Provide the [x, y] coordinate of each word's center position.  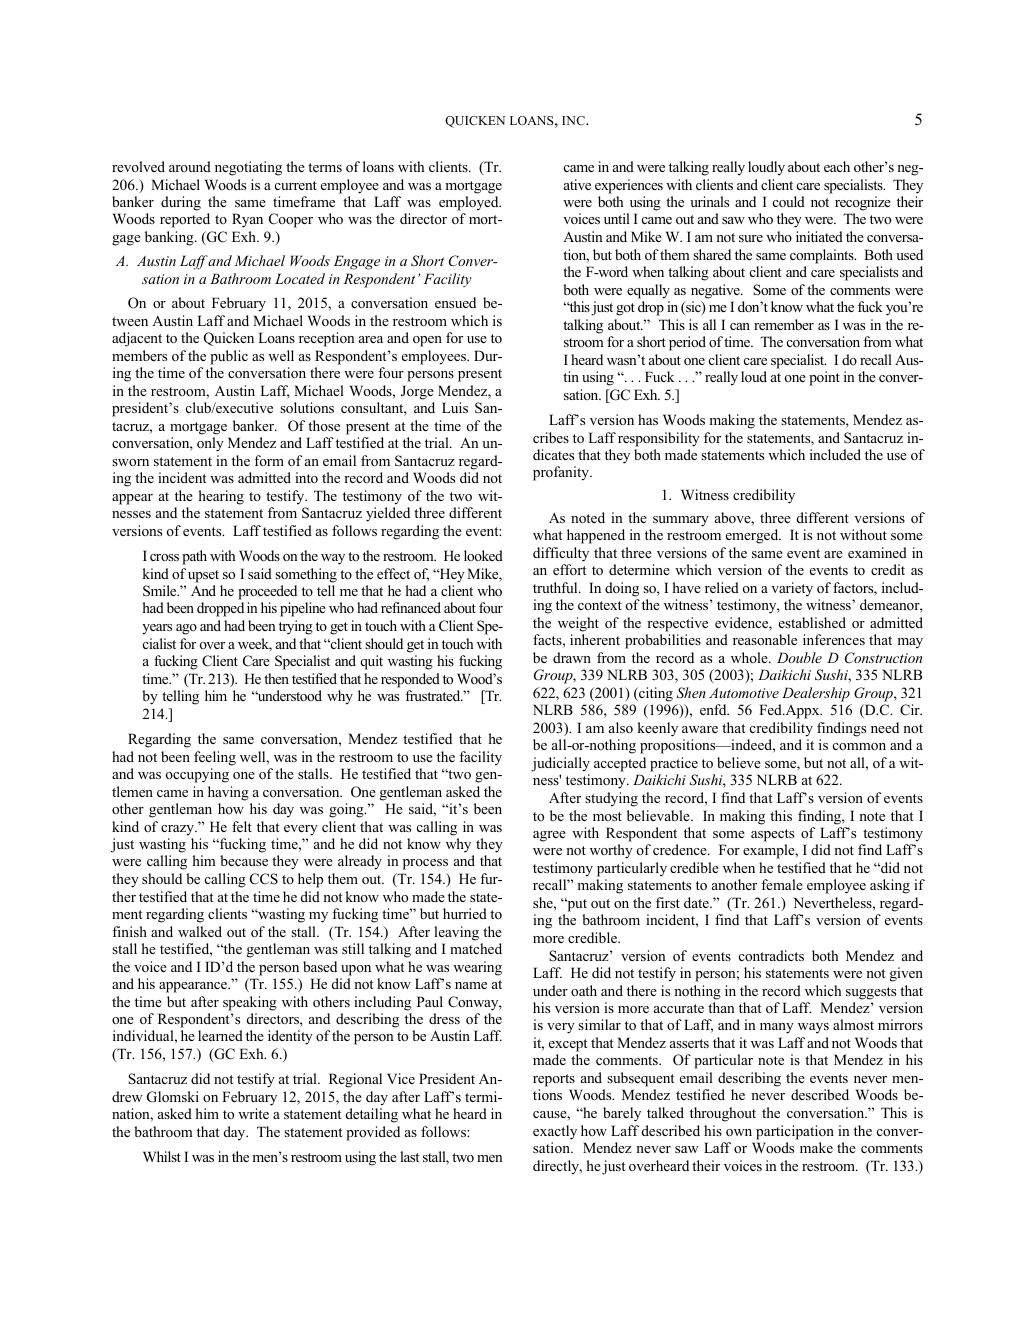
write [253, 1113]
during [181, 203]
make [816, 1147]
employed [470, 203]
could [789, 201]
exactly [555, 1132]
